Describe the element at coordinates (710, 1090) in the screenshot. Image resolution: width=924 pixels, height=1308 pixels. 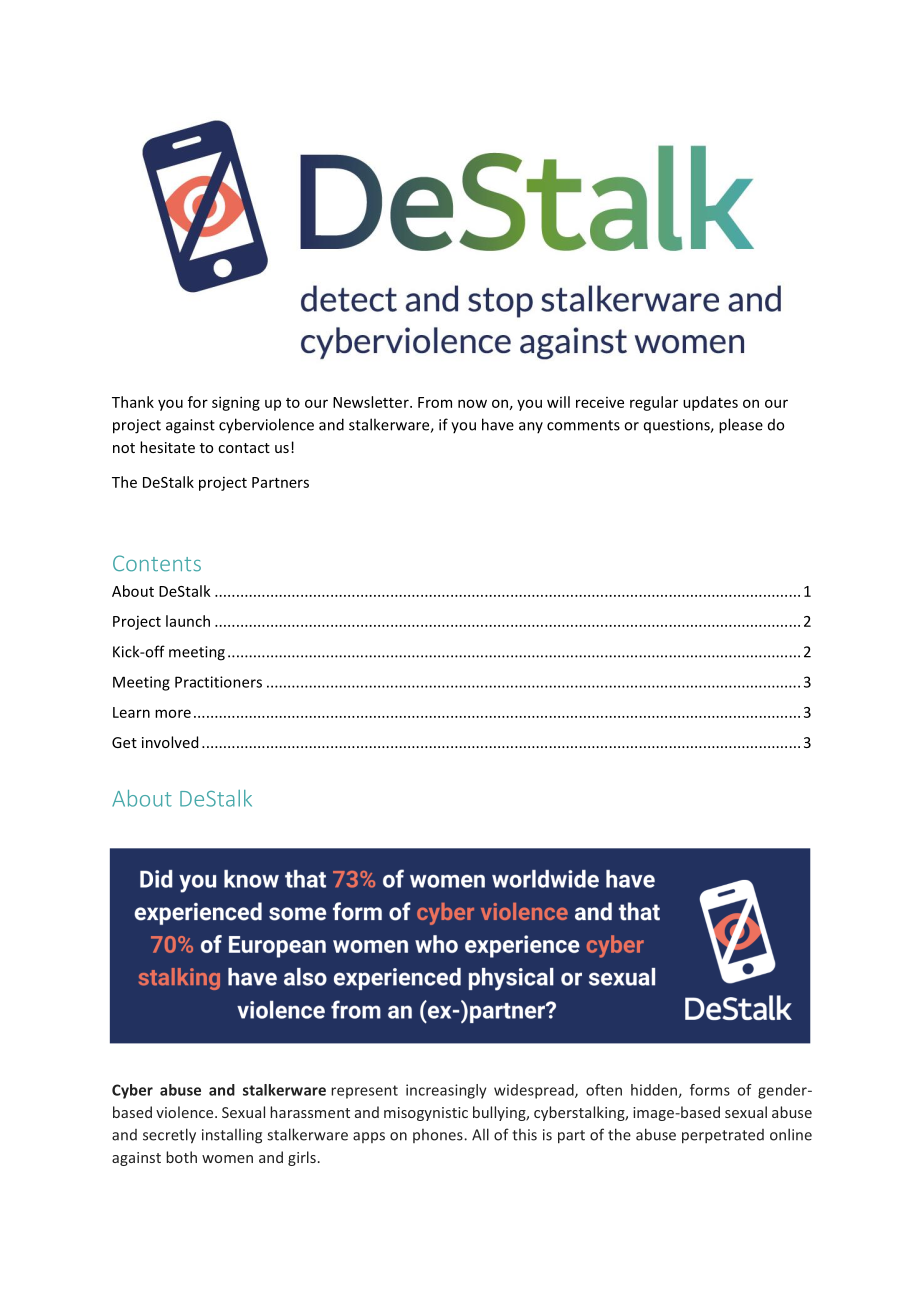
I see `forms` at that location.
